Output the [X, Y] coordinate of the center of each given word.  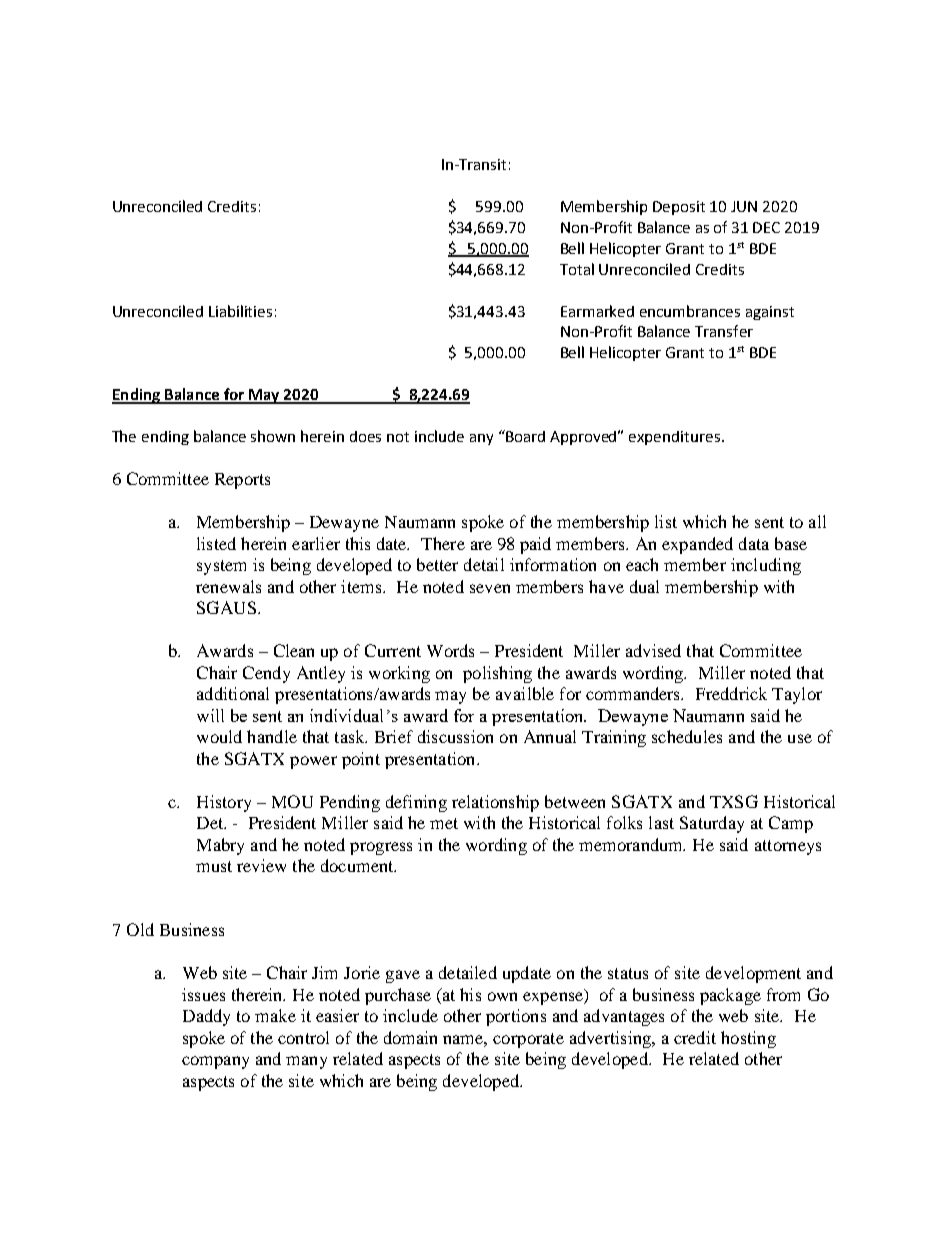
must [214, 866]
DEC [766, 227]
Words [450, 650]
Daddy [206, 1017]
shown [273, 436]
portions [516, 1017]
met [444, 823]
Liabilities [240, 311]
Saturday [712, 824]
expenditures [674, 438]
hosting [748, 1039]
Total [577, 269]
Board [524, 436]
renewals [228, 586]
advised [653, 650]
